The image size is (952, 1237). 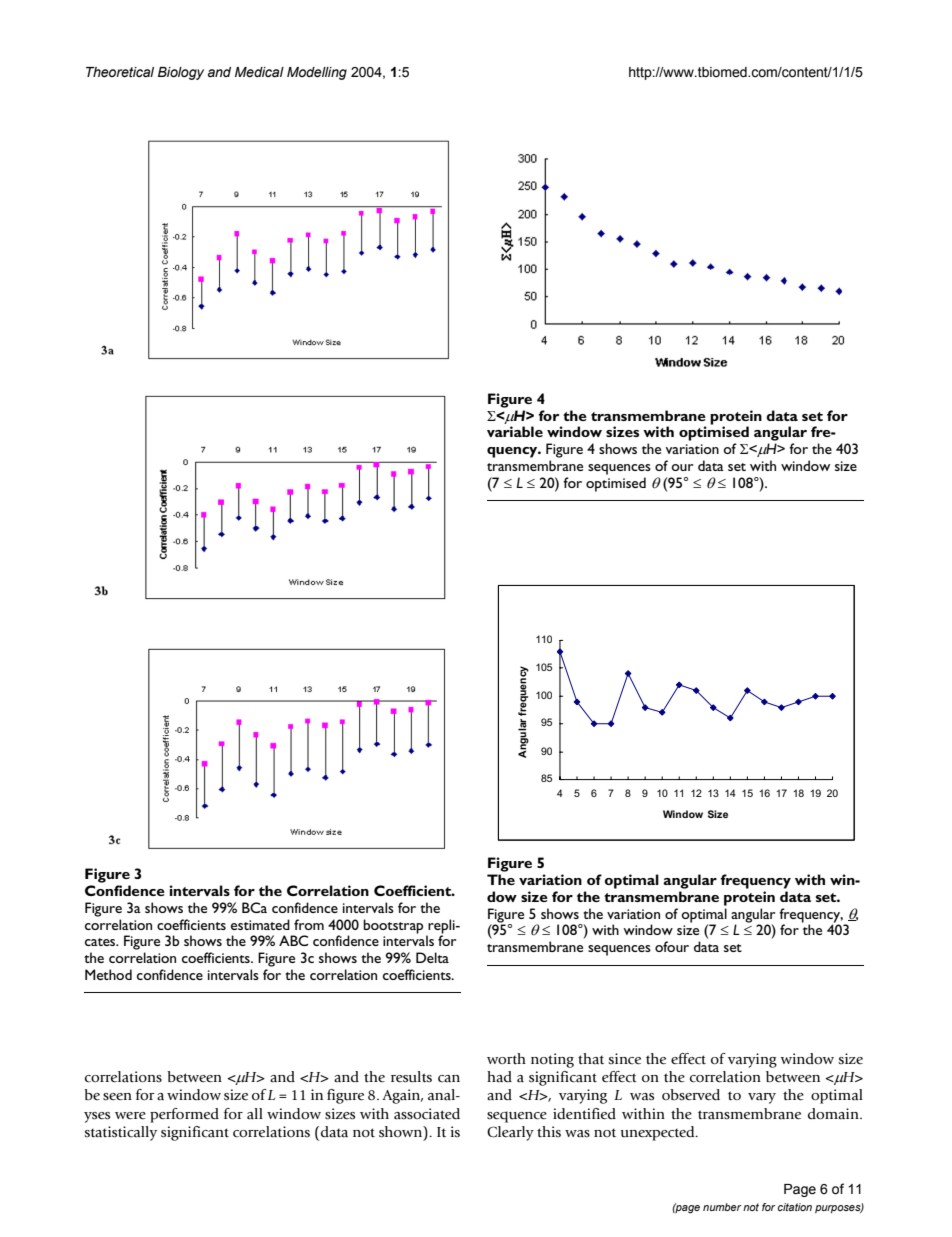 What do you see at coordinates (184, 1115) in the image?
I see `performed` at bounding box center [184, 1115].
